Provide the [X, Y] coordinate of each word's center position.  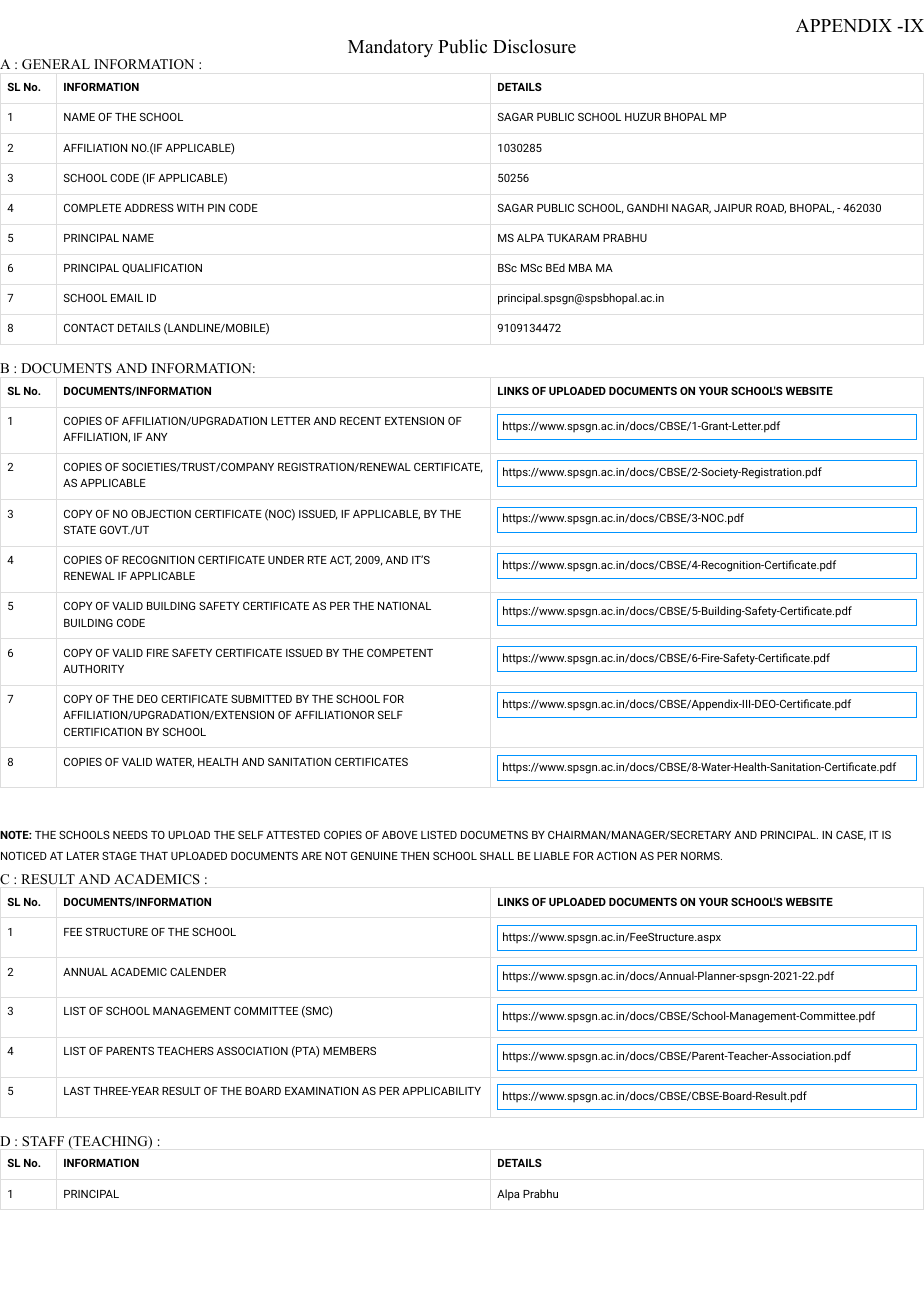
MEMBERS [349, 1051]
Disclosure [534, 46]
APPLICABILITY [441, 1091]
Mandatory [390, 48]
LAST [77, 1091]
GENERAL [56, 64]
